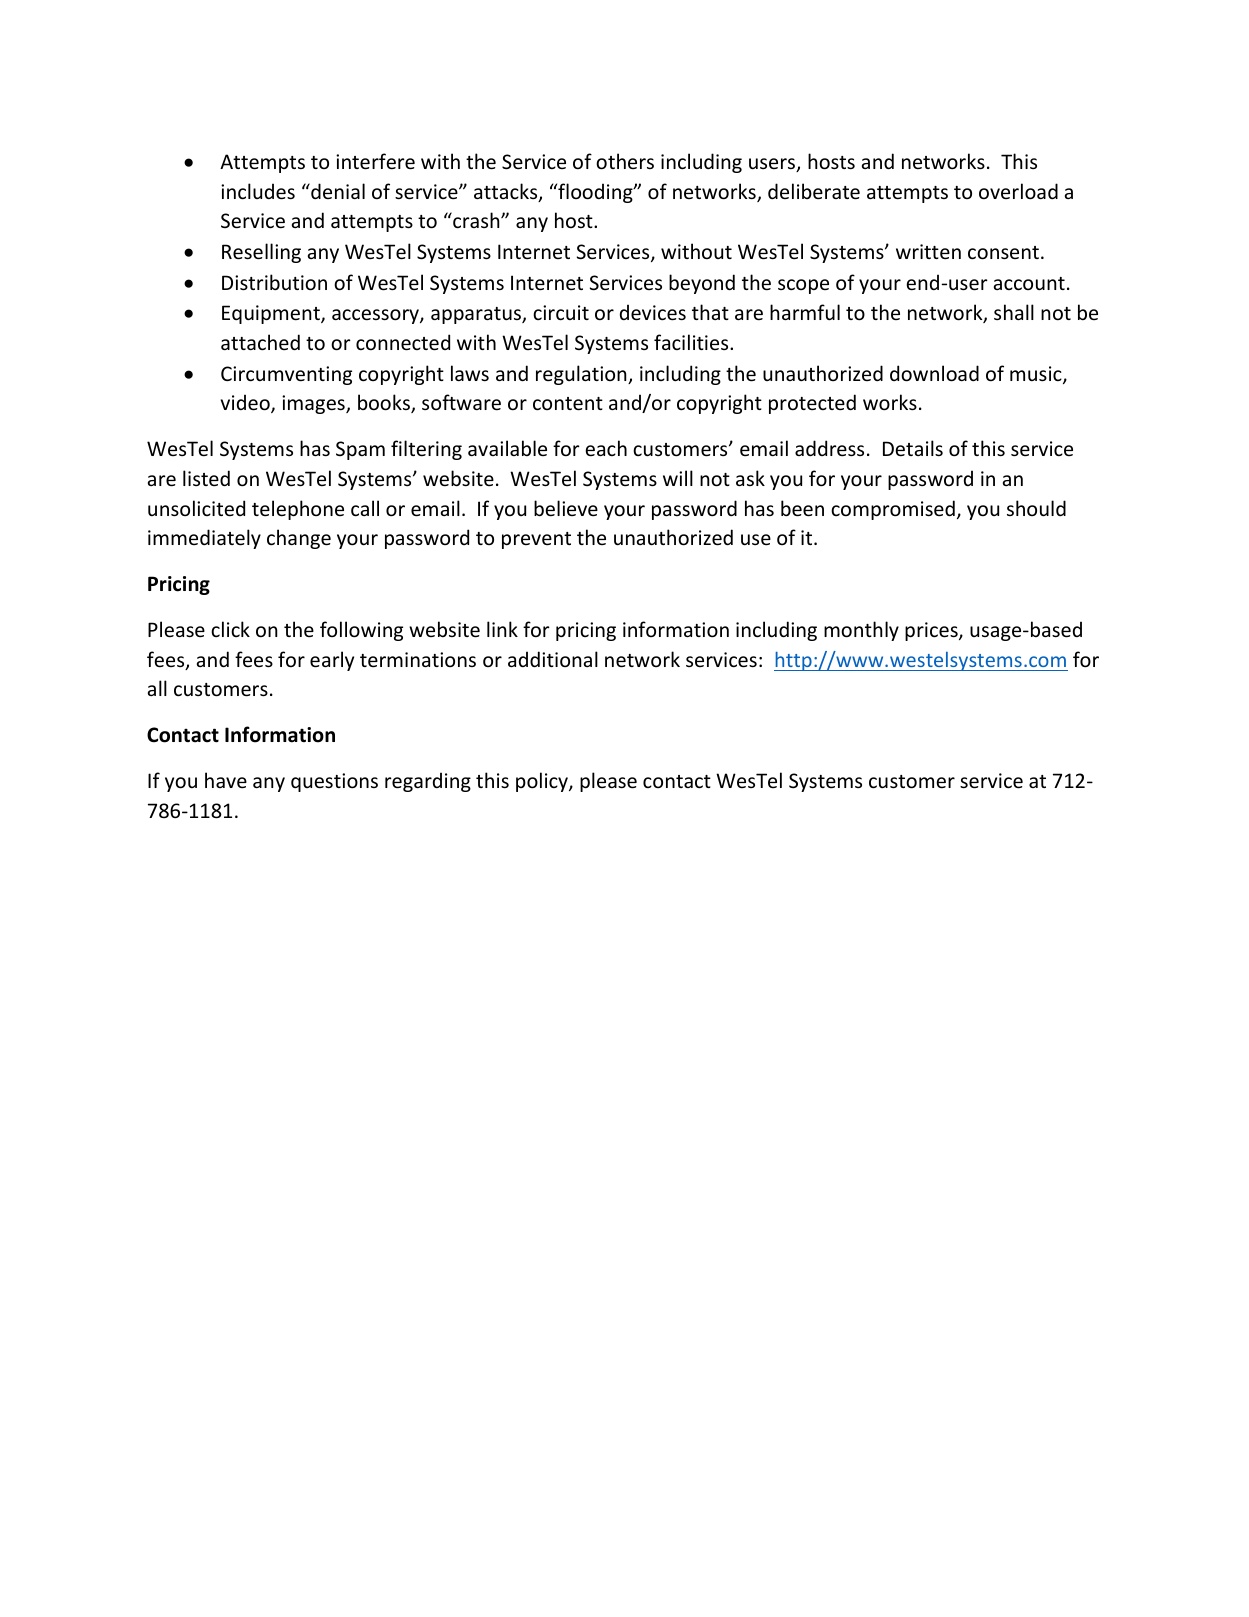 The width and height of the image is (1249, 1617). What do you see at coordinates (678, 478) in the image?
I see `will` at bounding box center [678, 478].
